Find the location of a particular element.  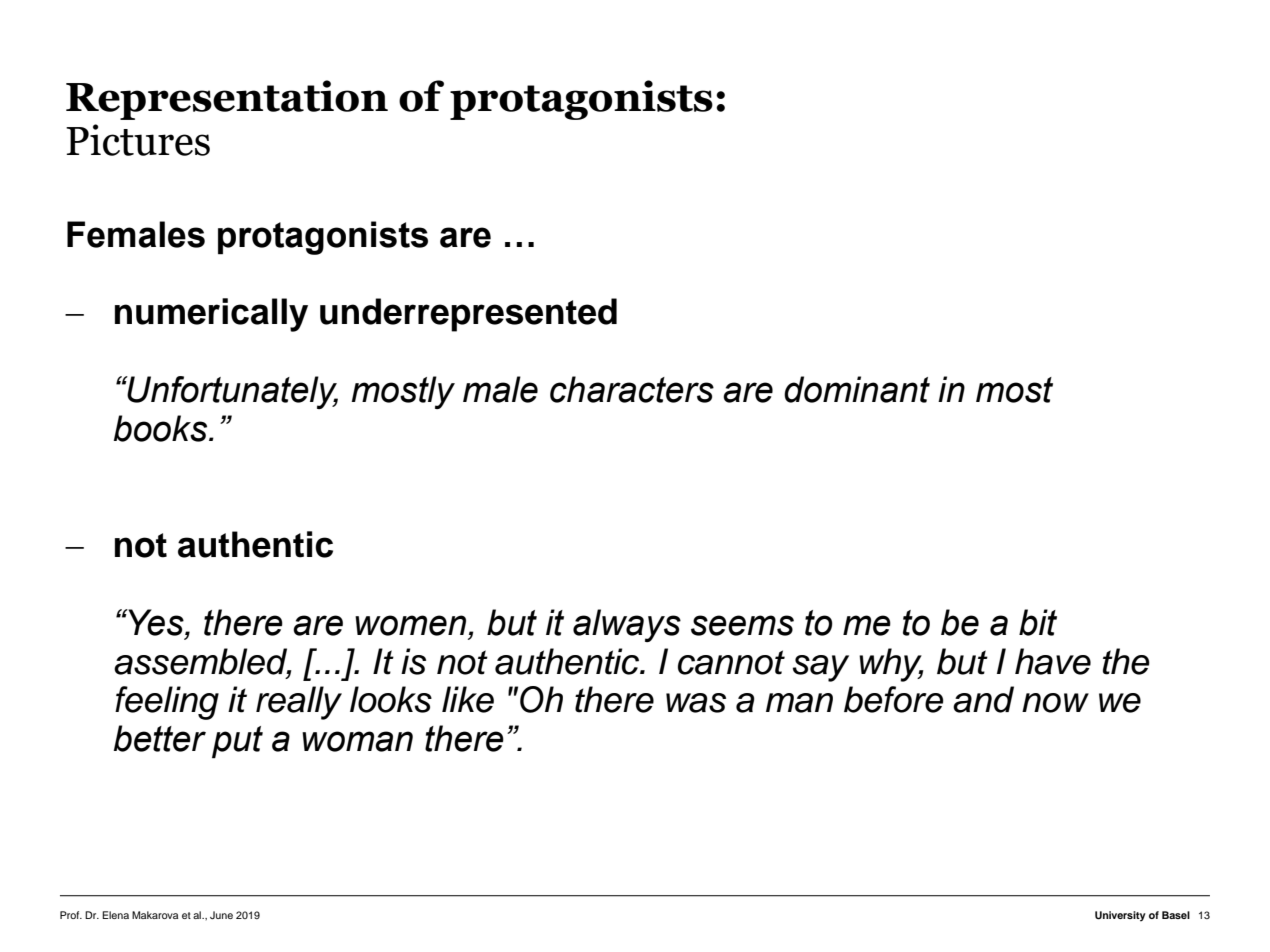

Pictures is located at coordinates (138, 140).
